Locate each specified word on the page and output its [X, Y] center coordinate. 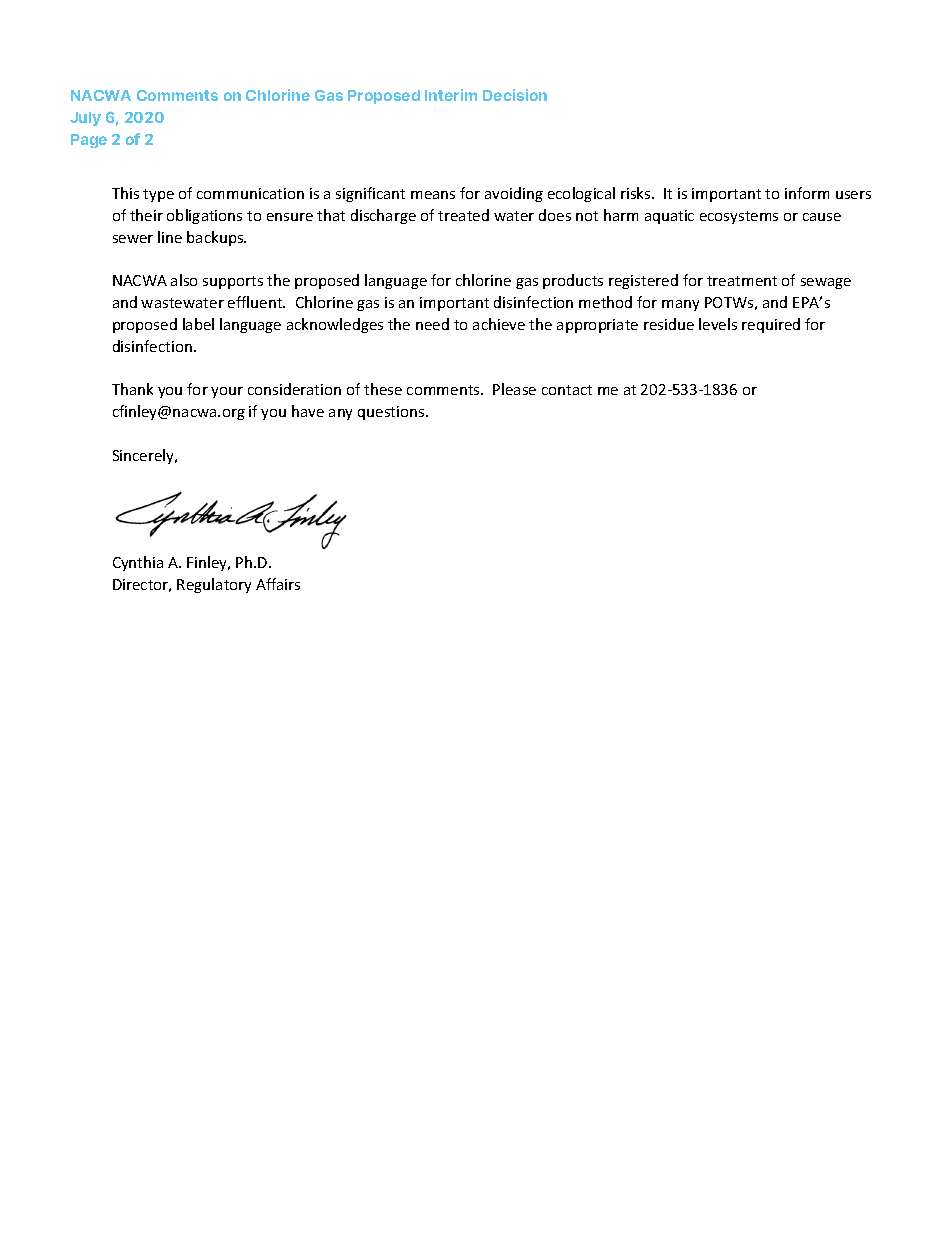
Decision [515, 95]
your [227, 392]
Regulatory [214, 585]
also [184, 280]
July [85, 119]
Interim [451, 95]
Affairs [278, 584]
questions [392, 413]
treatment [742, 281]
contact [567, 390]
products [573, 281]
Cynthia [138, 563]
